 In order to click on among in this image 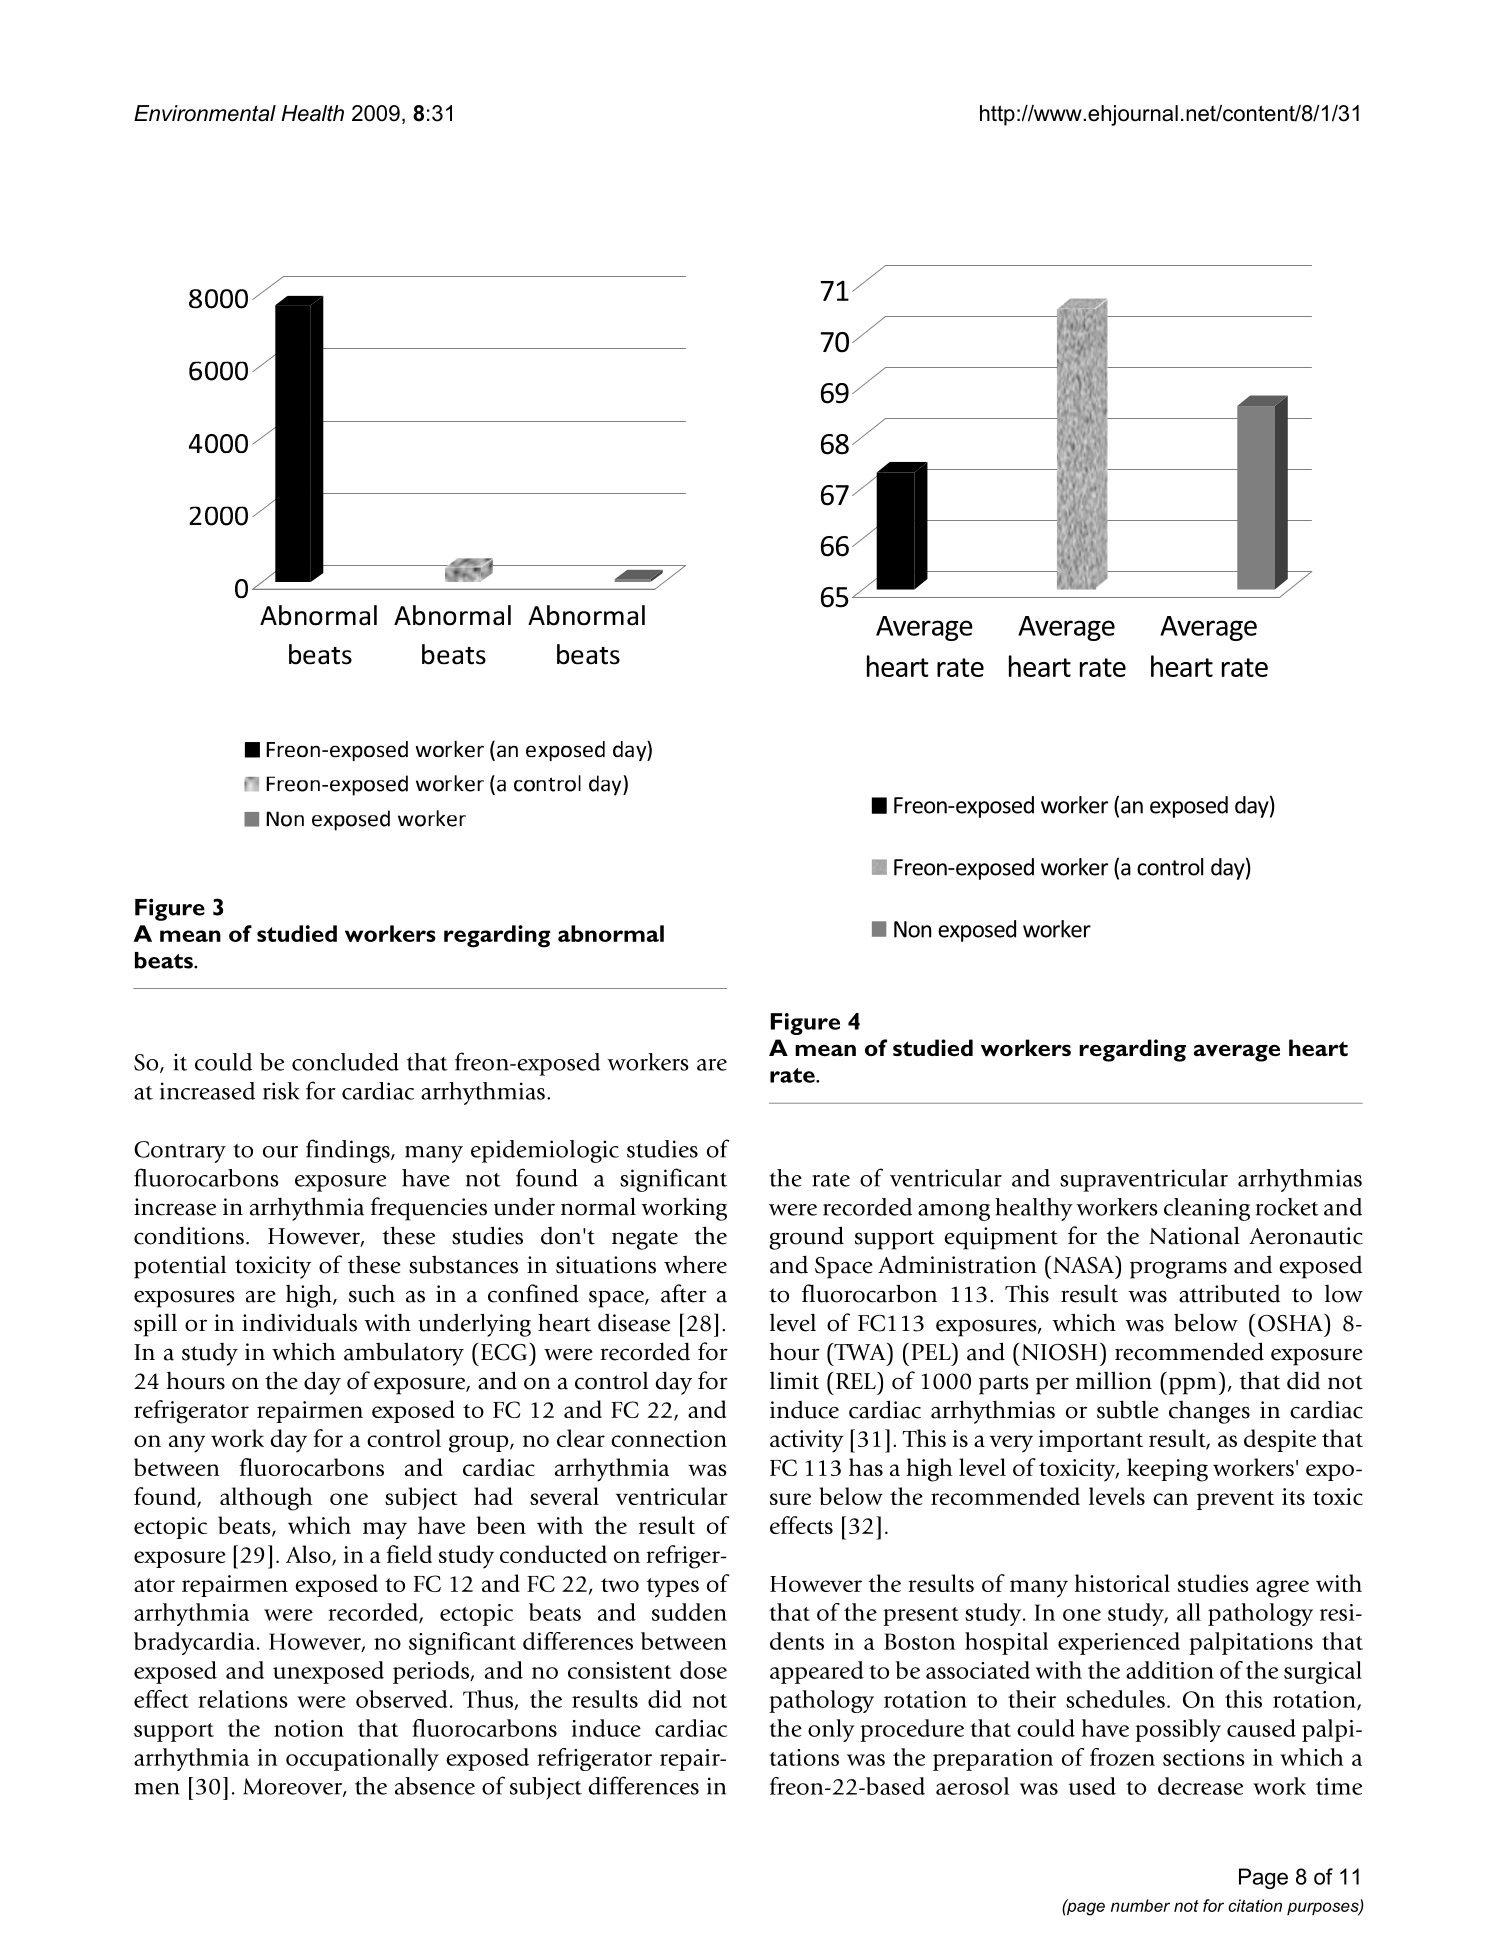, I will do `click(954, 1212)`.
